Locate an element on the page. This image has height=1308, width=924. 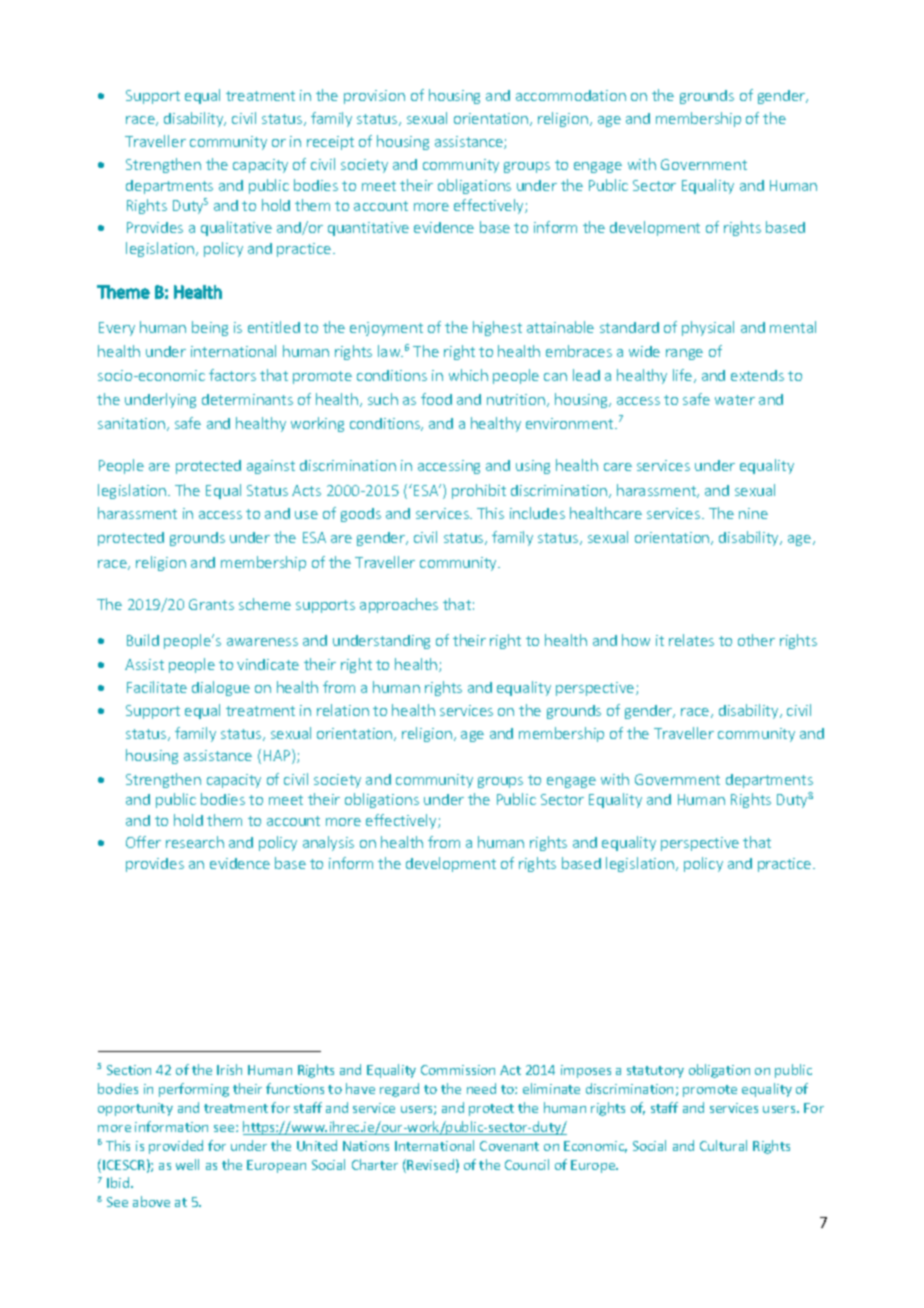
which is located at coordinates (468, 375).
